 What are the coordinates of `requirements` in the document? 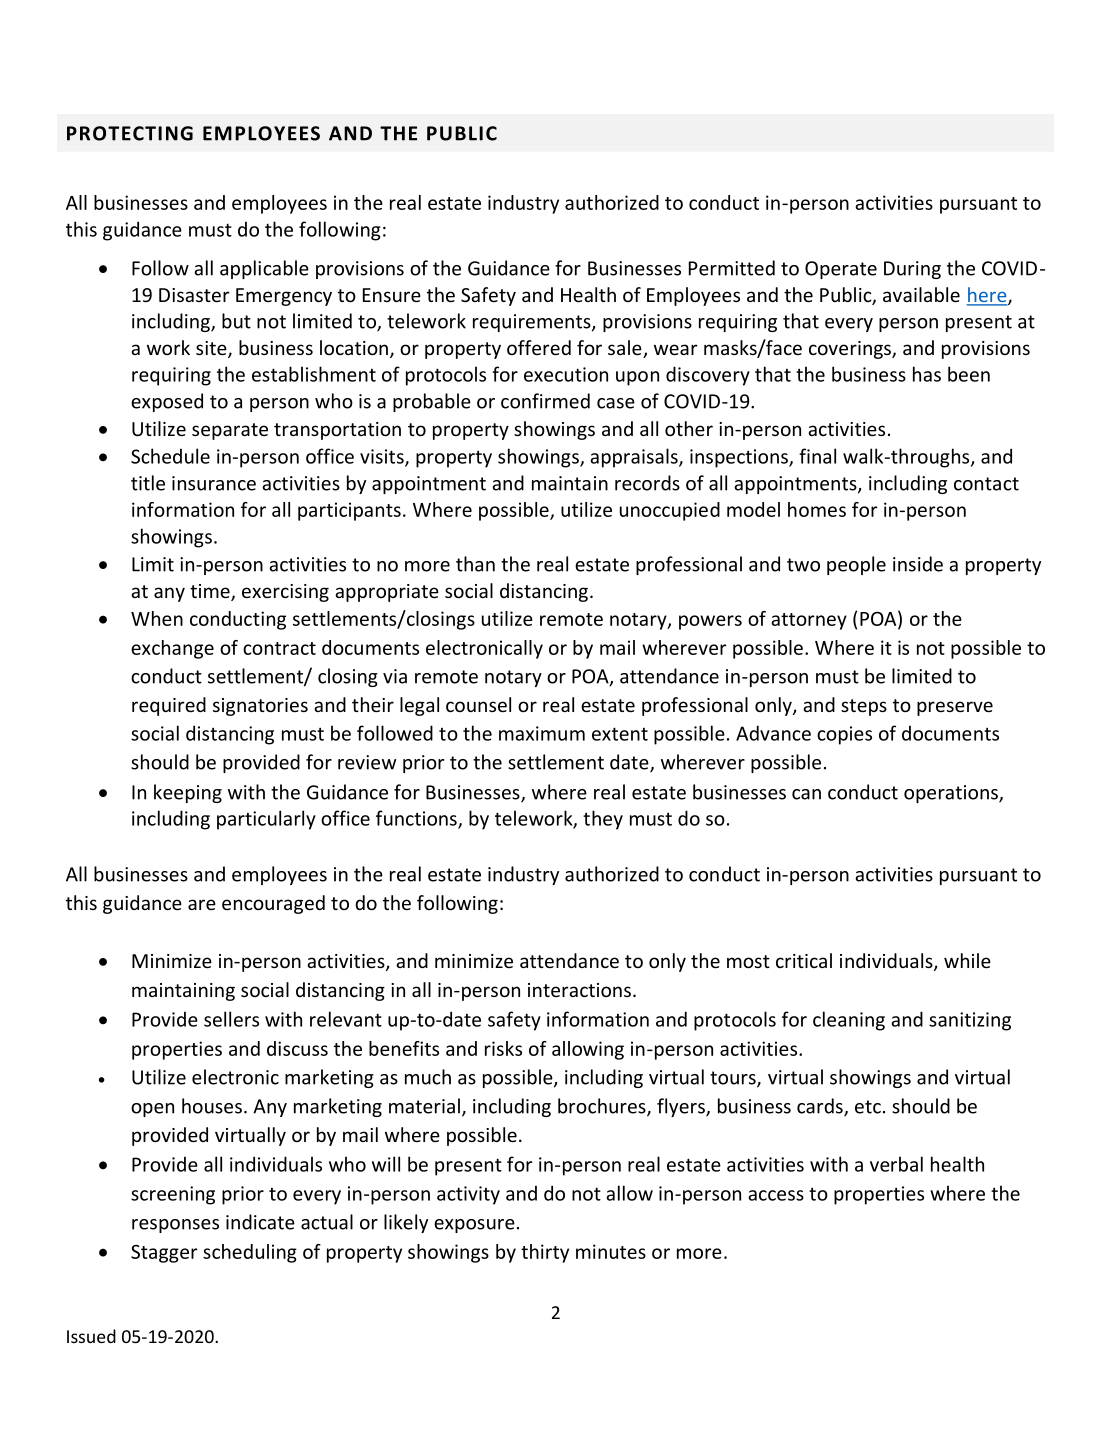 It's located at (533, 323).
